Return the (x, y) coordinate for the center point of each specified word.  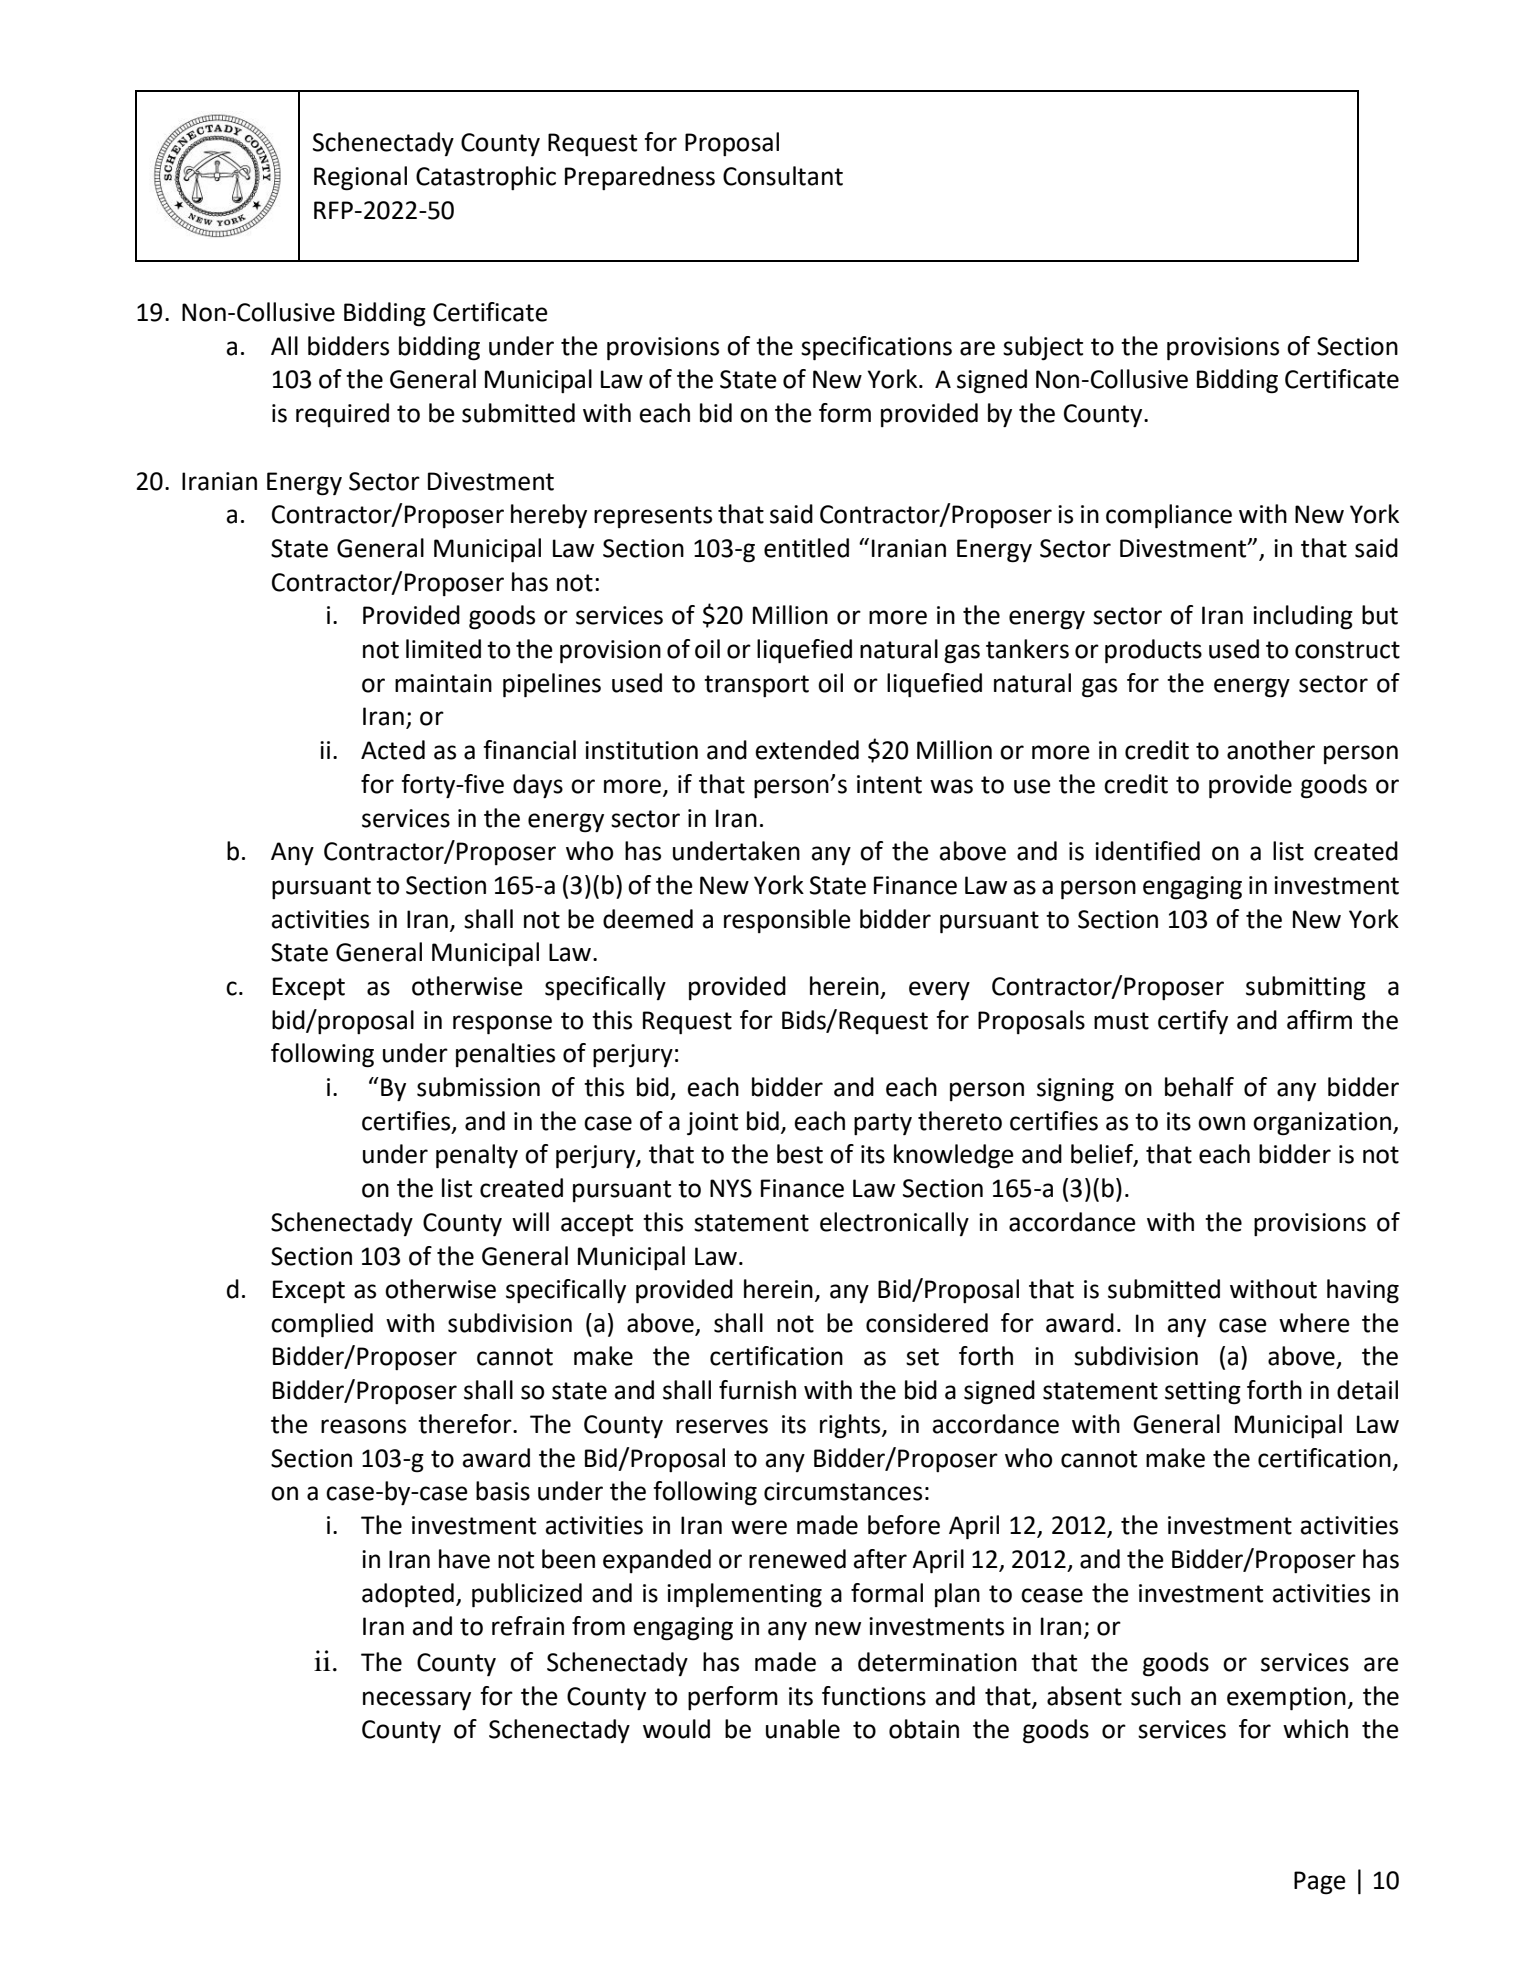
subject (1043, 348)
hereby (549, 516)
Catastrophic (486, 178)
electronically (894, 1224)
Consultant (783, 176)
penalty (477, 1156)
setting (1203, 1393)
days (538, 786)
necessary (417, 1700)
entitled (806, 548)
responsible (787, 921)
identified (1147, 851)
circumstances (843, 1491)
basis (503, 1491)
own (1221, 1123)
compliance (1169, 516)
